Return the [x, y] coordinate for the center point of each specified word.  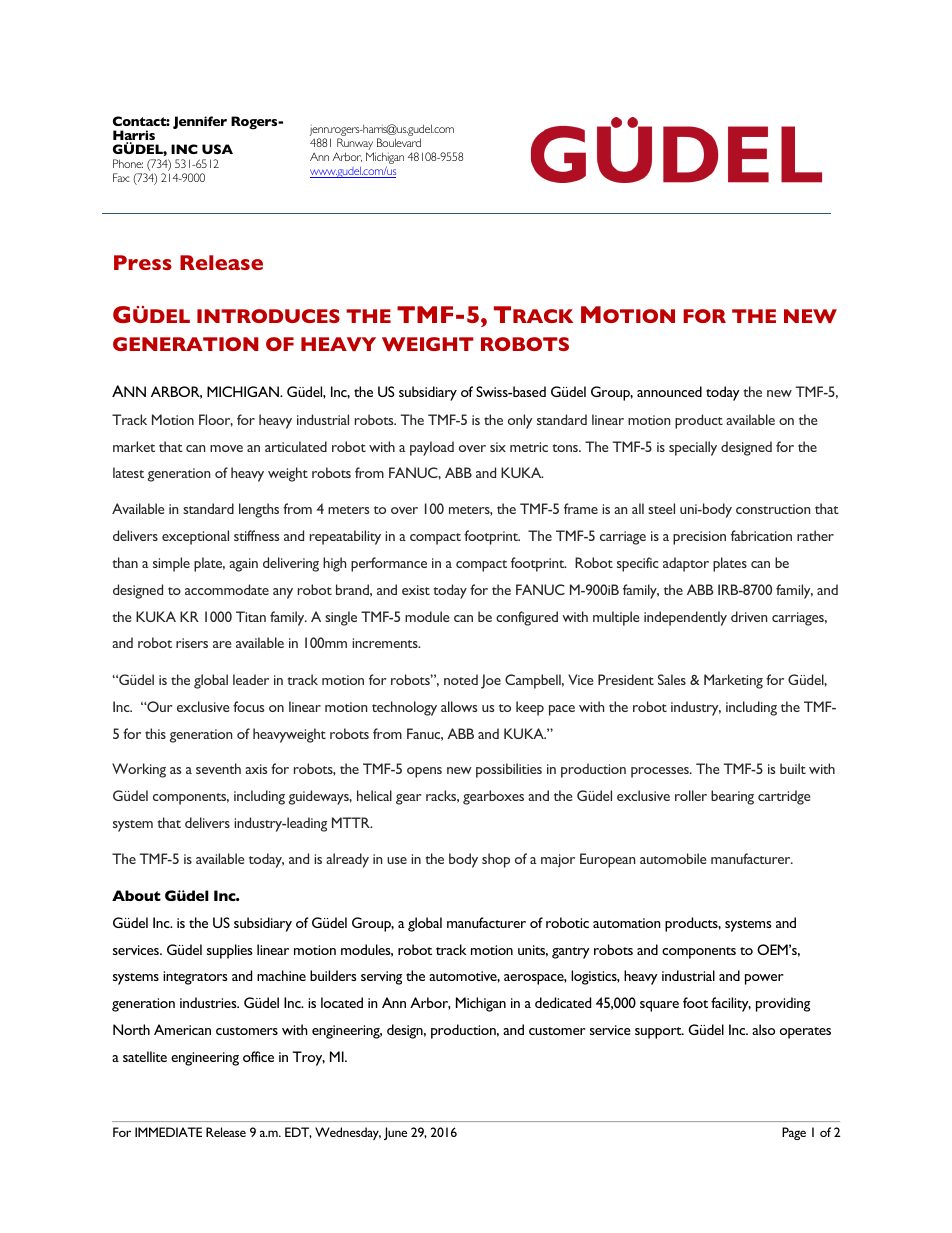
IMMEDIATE [168, 1132]
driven [749, 616]
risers [192, 643]
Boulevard [399, 142]
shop [496, 860]
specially [693, 448]
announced [669, 391]
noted [461, 679]
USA [217, 149]
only [520, 421]
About [136, 895]
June [395, 1133]
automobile [673, 858]
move [226, 448]
